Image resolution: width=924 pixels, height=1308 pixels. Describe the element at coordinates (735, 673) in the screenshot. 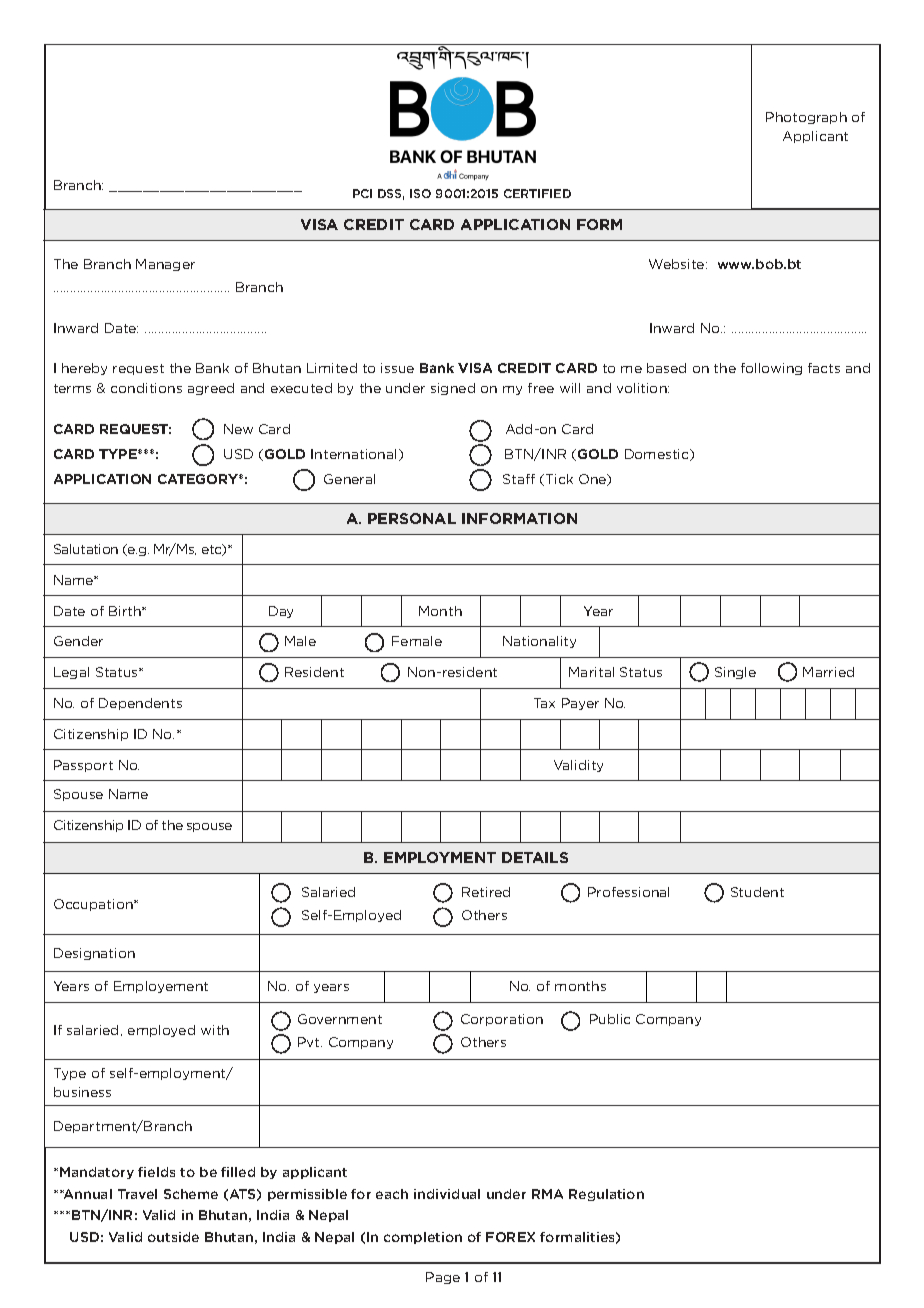

I see `Single` at that location.
